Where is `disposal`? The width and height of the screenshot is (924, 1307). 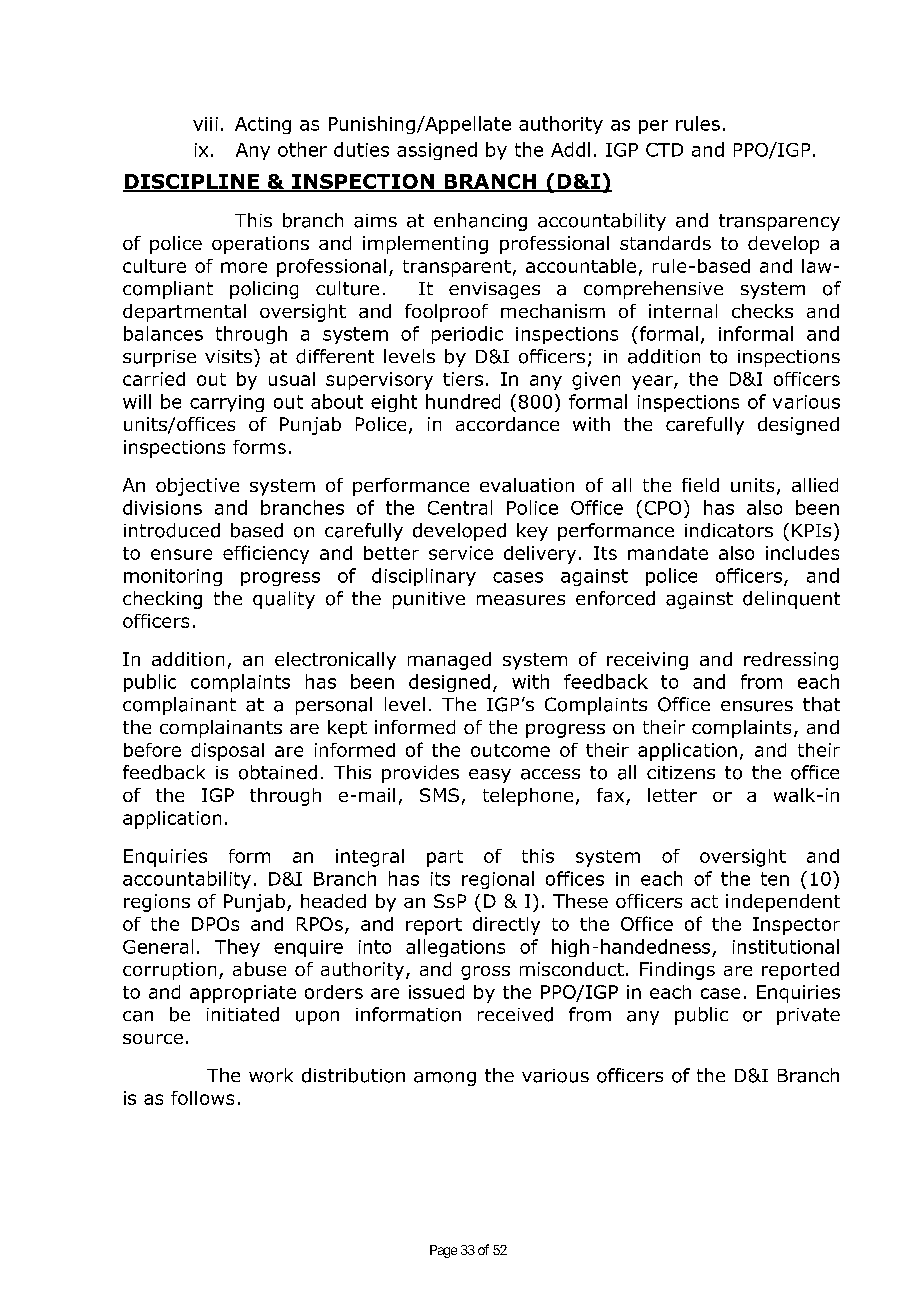
disposal is located at coordinates (227, 752).
